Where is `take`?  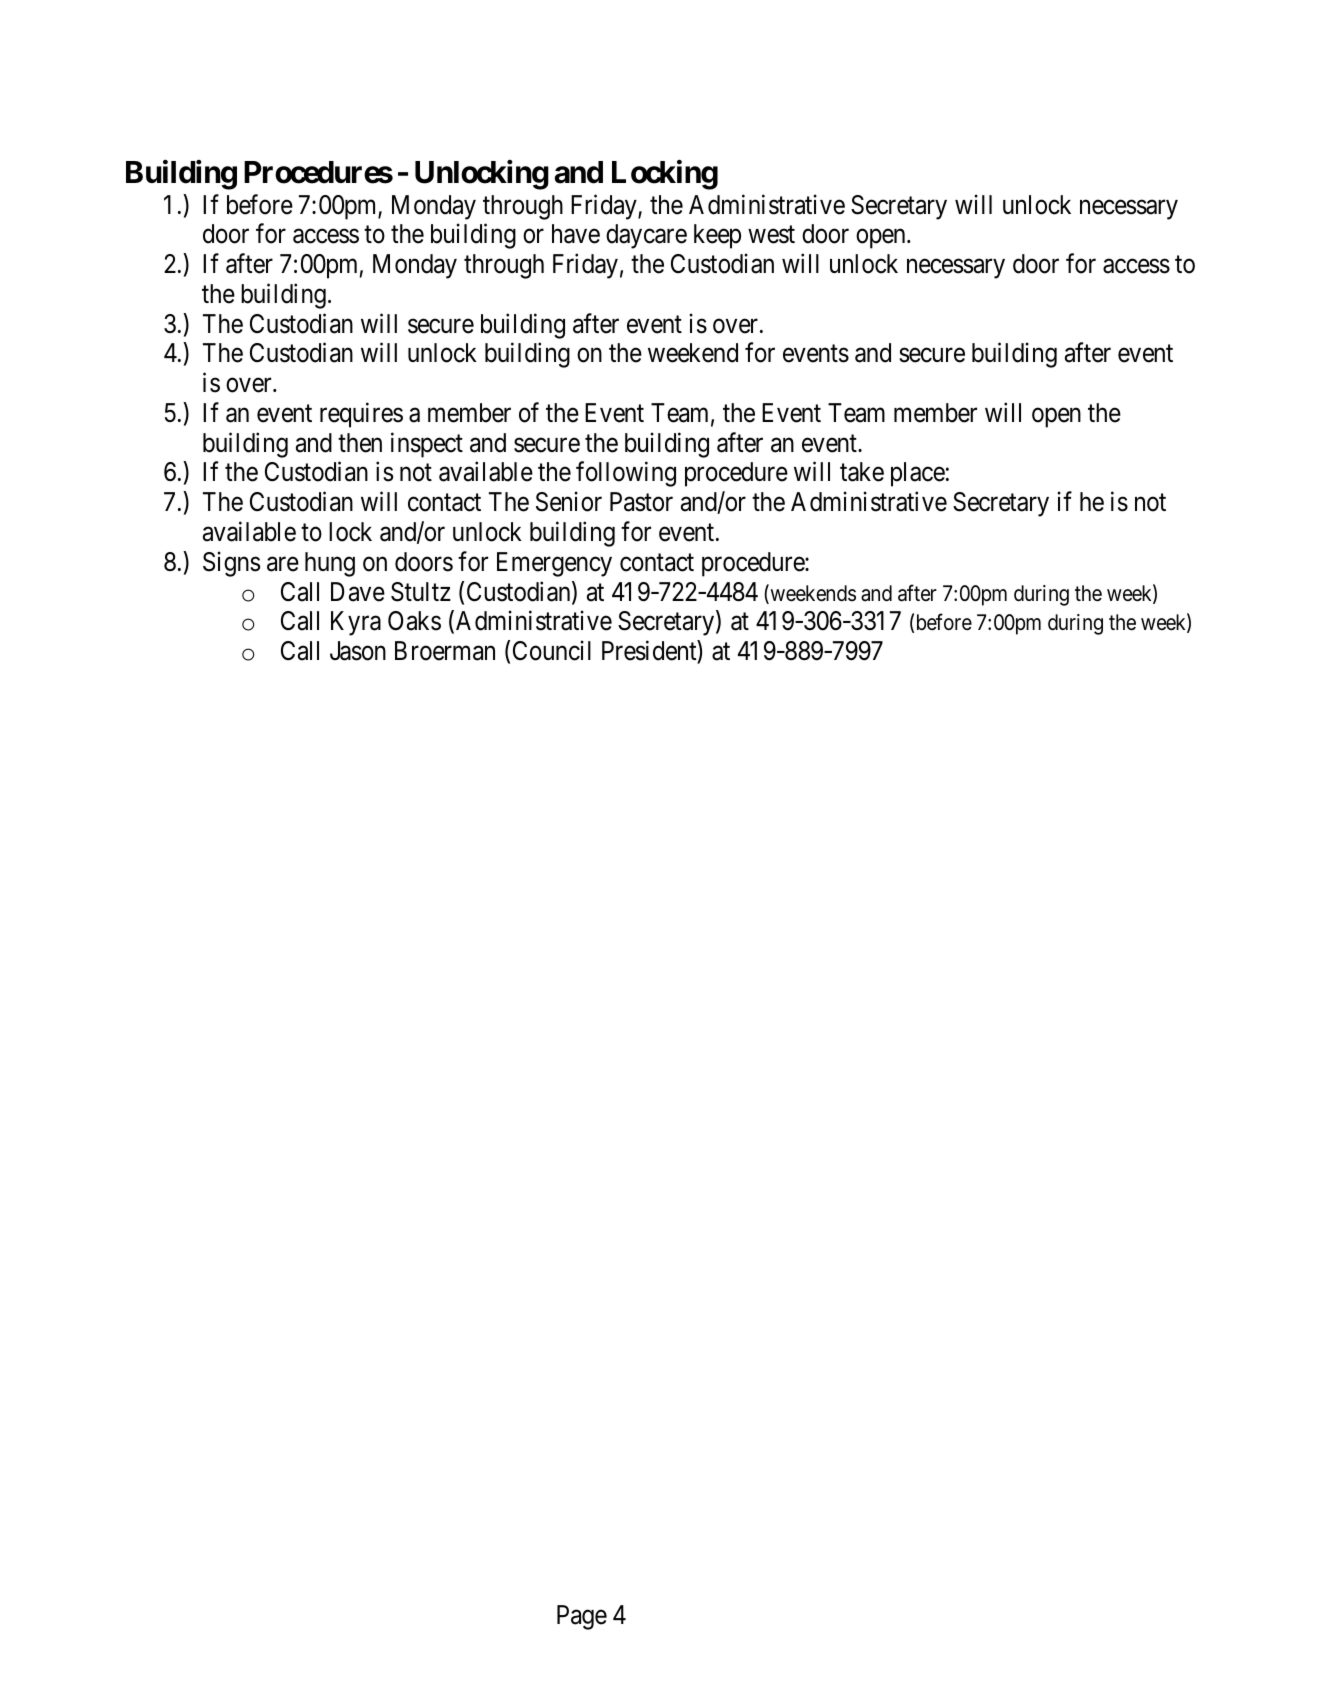 take is located at coordinates (862, 472).
